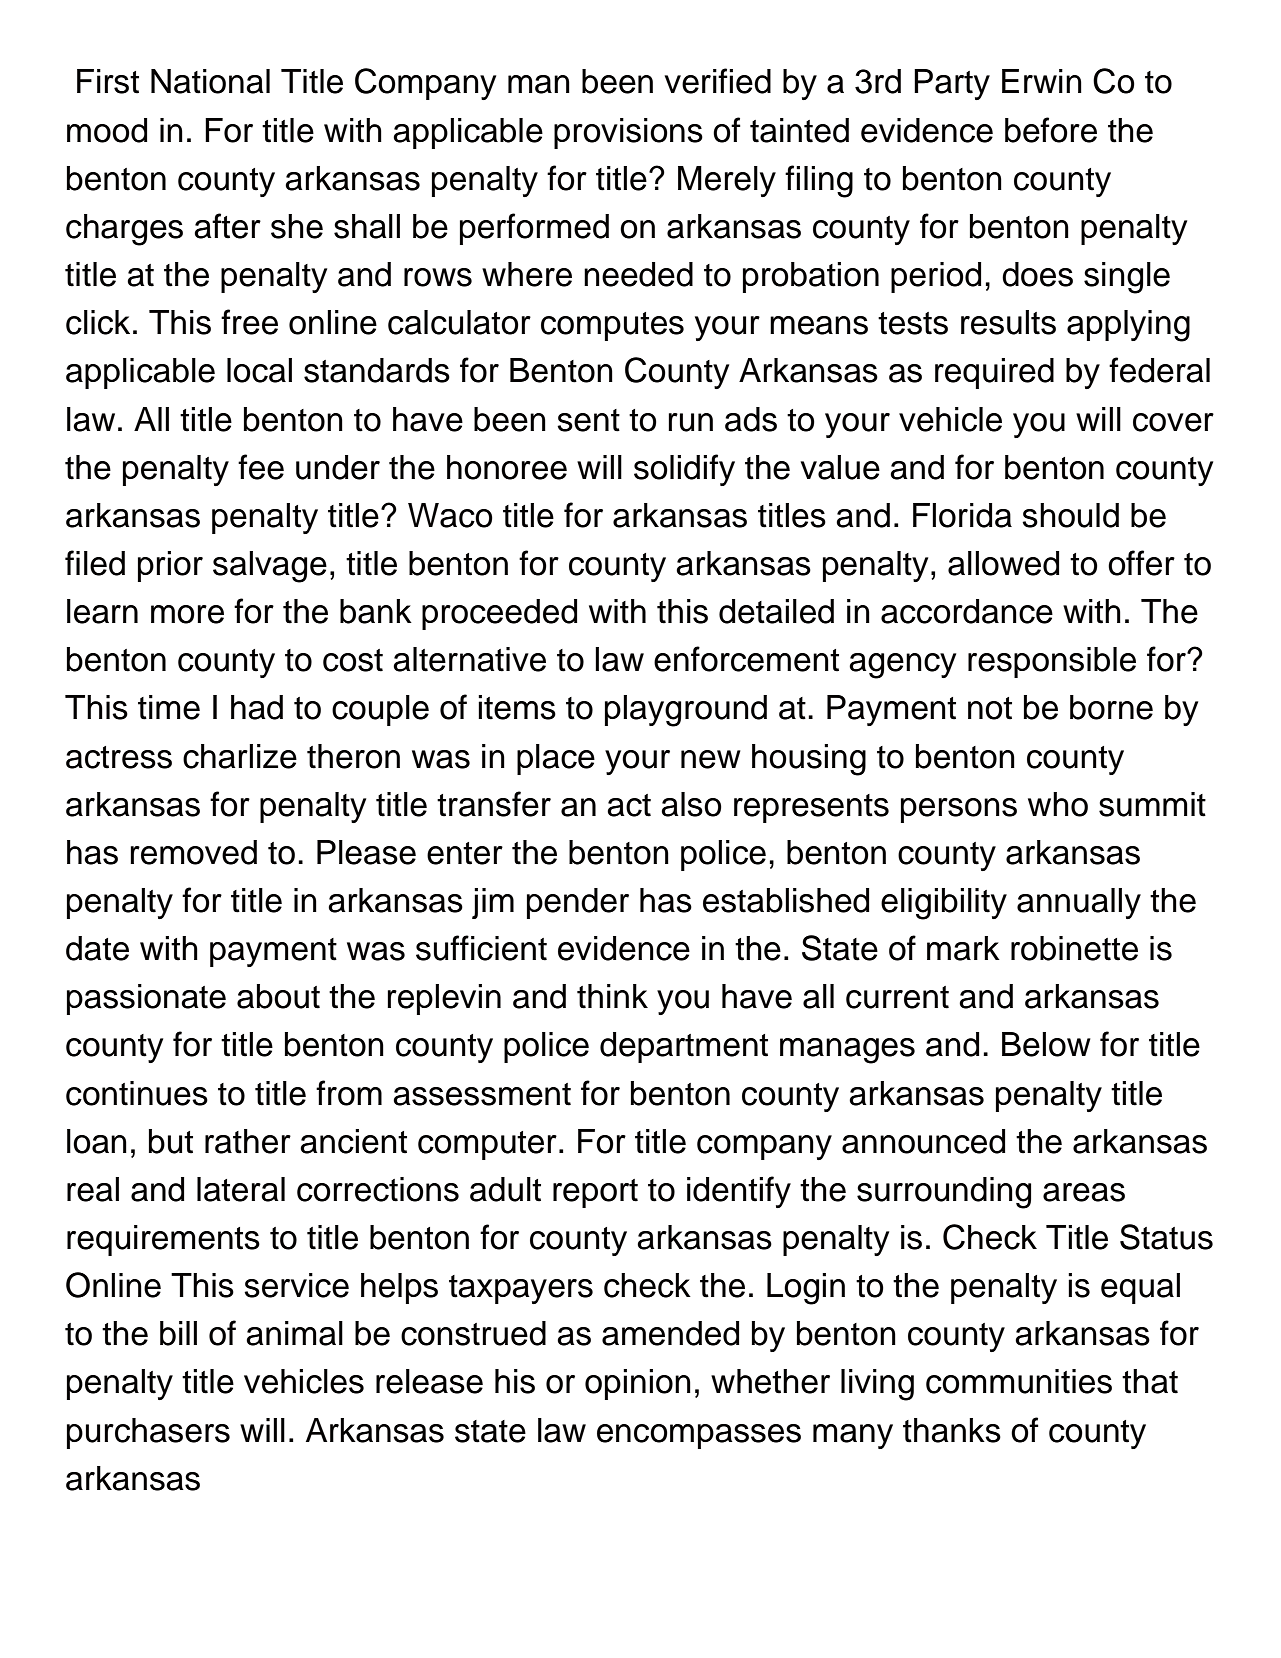 This image has height=1658, width=1281. I want to click on before, so click(1051, 130).
